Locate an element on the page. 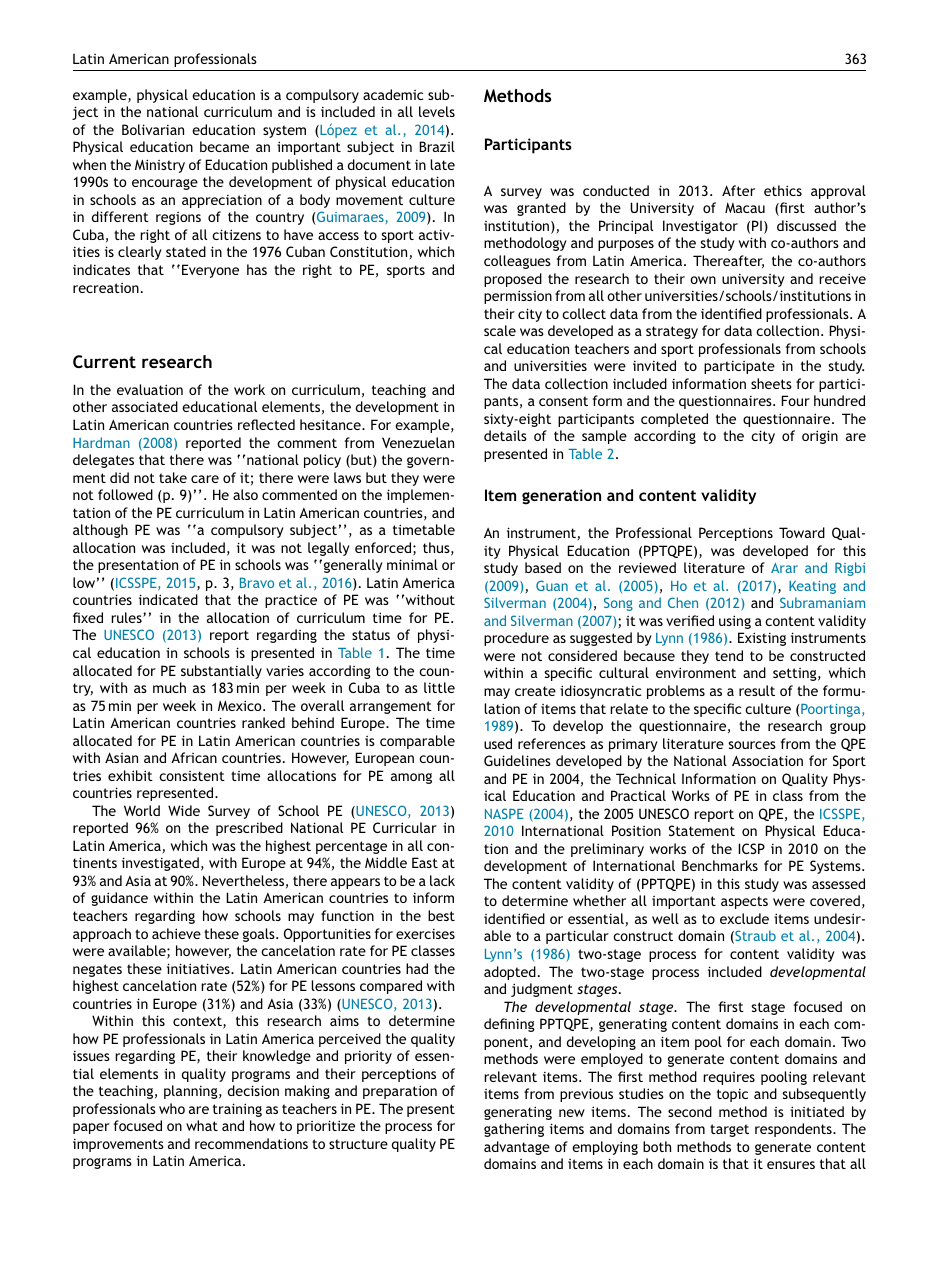 The height and width of the page is (1270, 952). gathering is located at coordinates (514, 1130).
